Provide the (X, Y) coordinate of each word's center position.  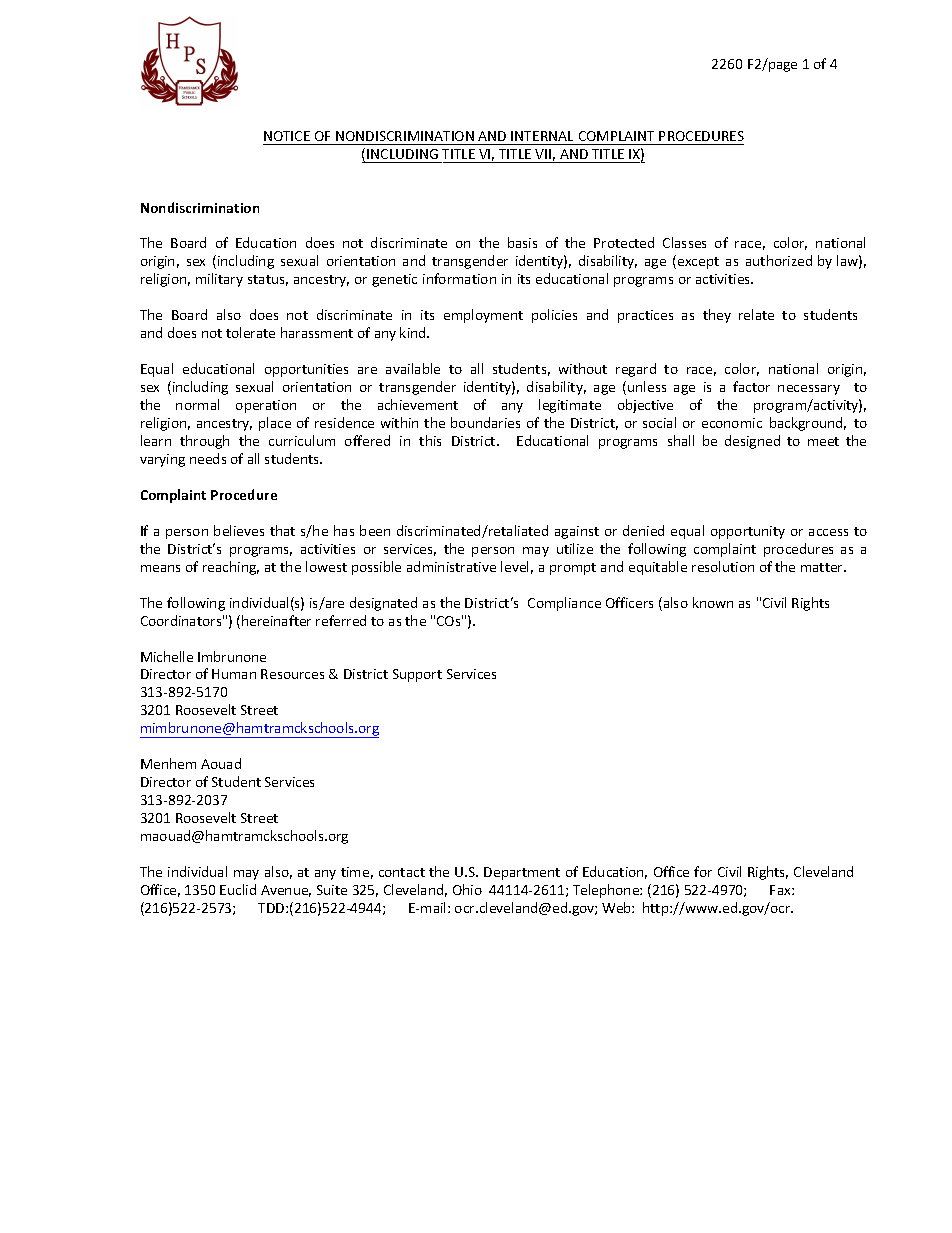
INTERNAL (542, 136)
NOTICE (287, 136)
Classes (684, 242)
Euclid (238, 889)
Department (522, 873)
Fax (781, 890)
